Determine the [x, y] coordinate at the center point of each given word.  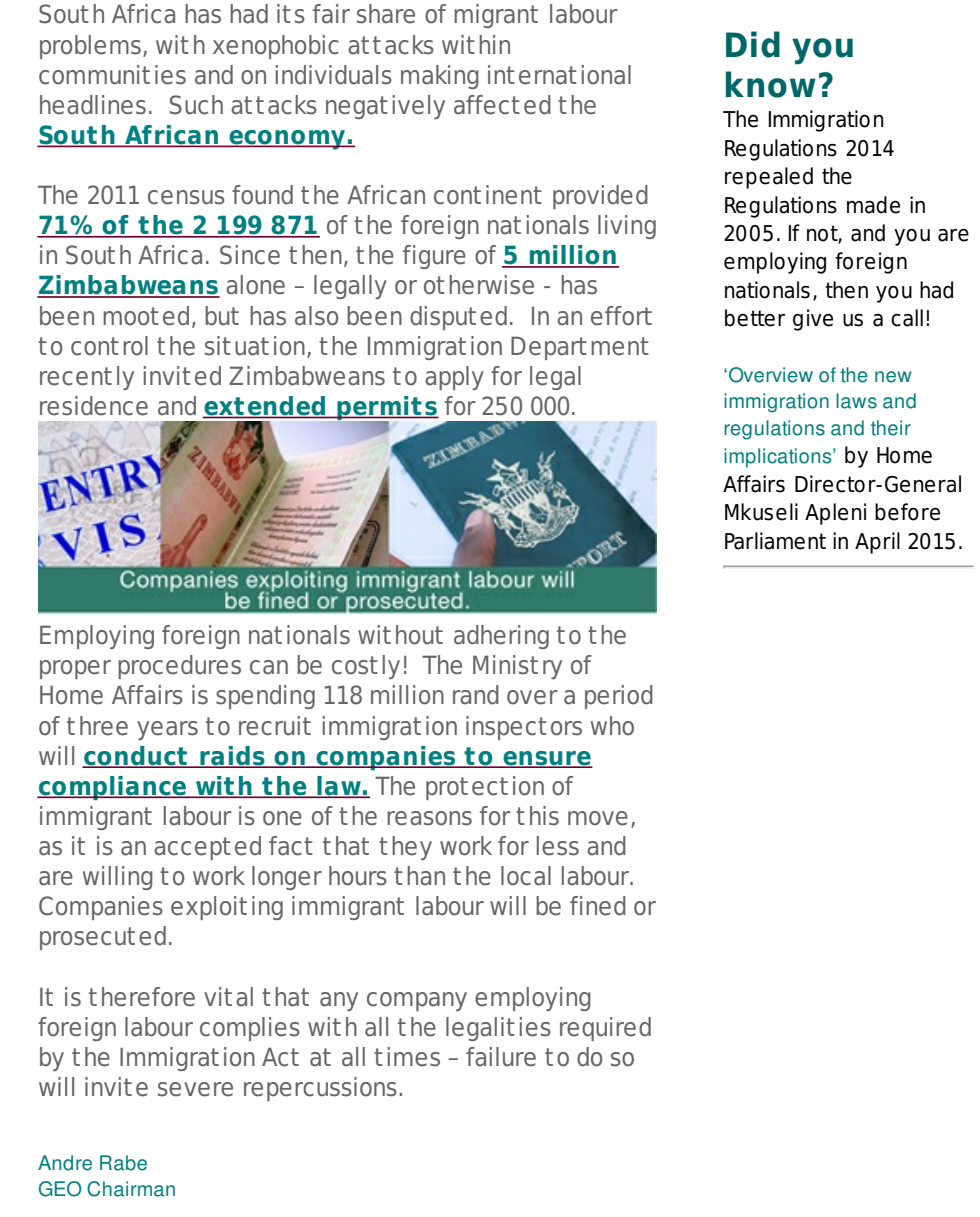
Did [753, 44]
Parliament [775, 541]
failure [501, 1057]
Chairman [131, 1189]
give [813, 320]
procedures [179, 667]
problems [90, 47]
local [526, 876]
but [222, 316]
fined [598, 906]
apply [454, 378]
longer [287, 878]
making [440, 77]
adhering [501, 637]
